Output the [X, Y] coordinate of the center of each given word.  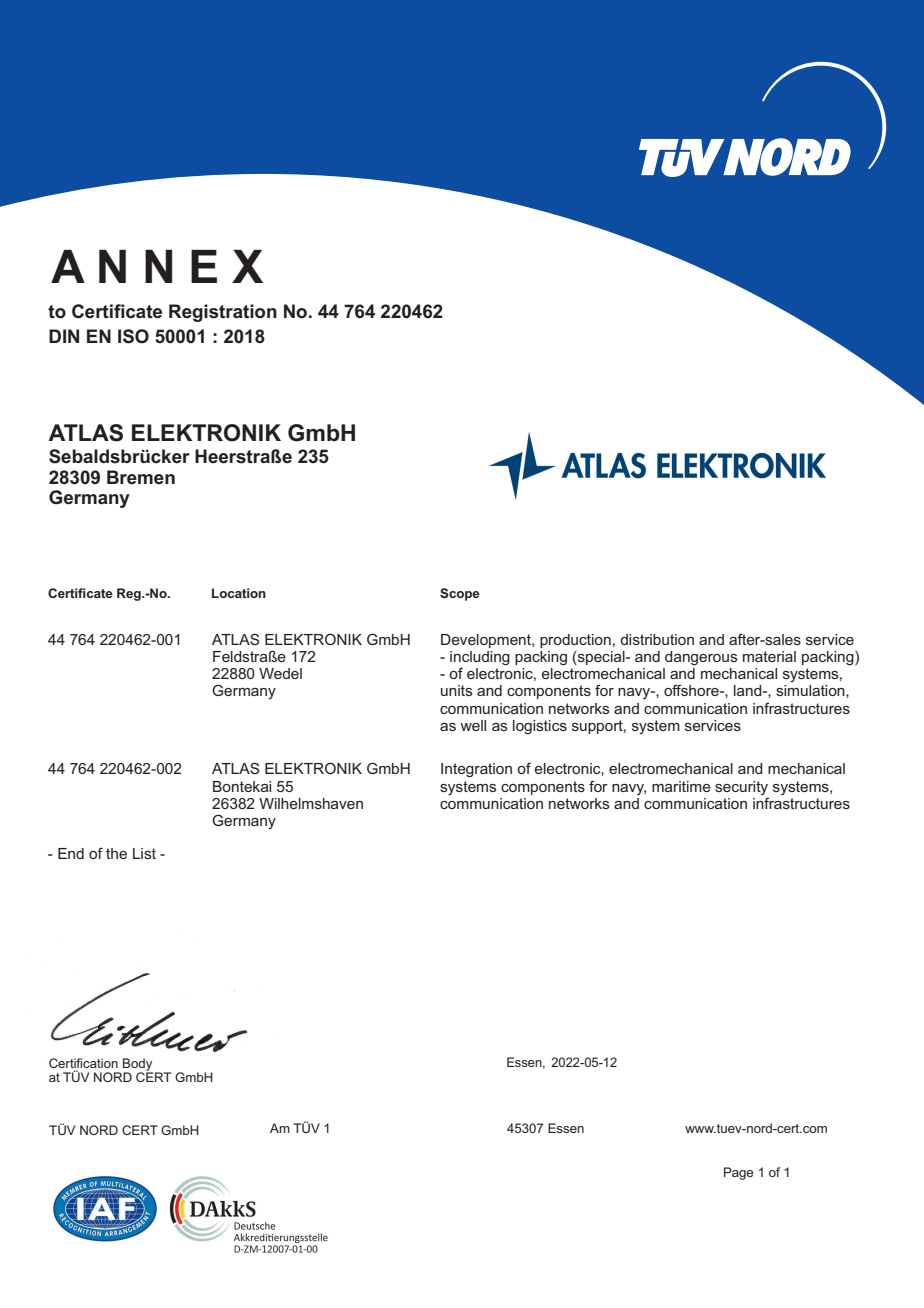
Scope [460, 594]
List [144, 853]
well [473, 725]
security [741, 788]
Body [138, 1065]
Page [738, 1173]
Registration [223, 313]
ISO [133, 336]
